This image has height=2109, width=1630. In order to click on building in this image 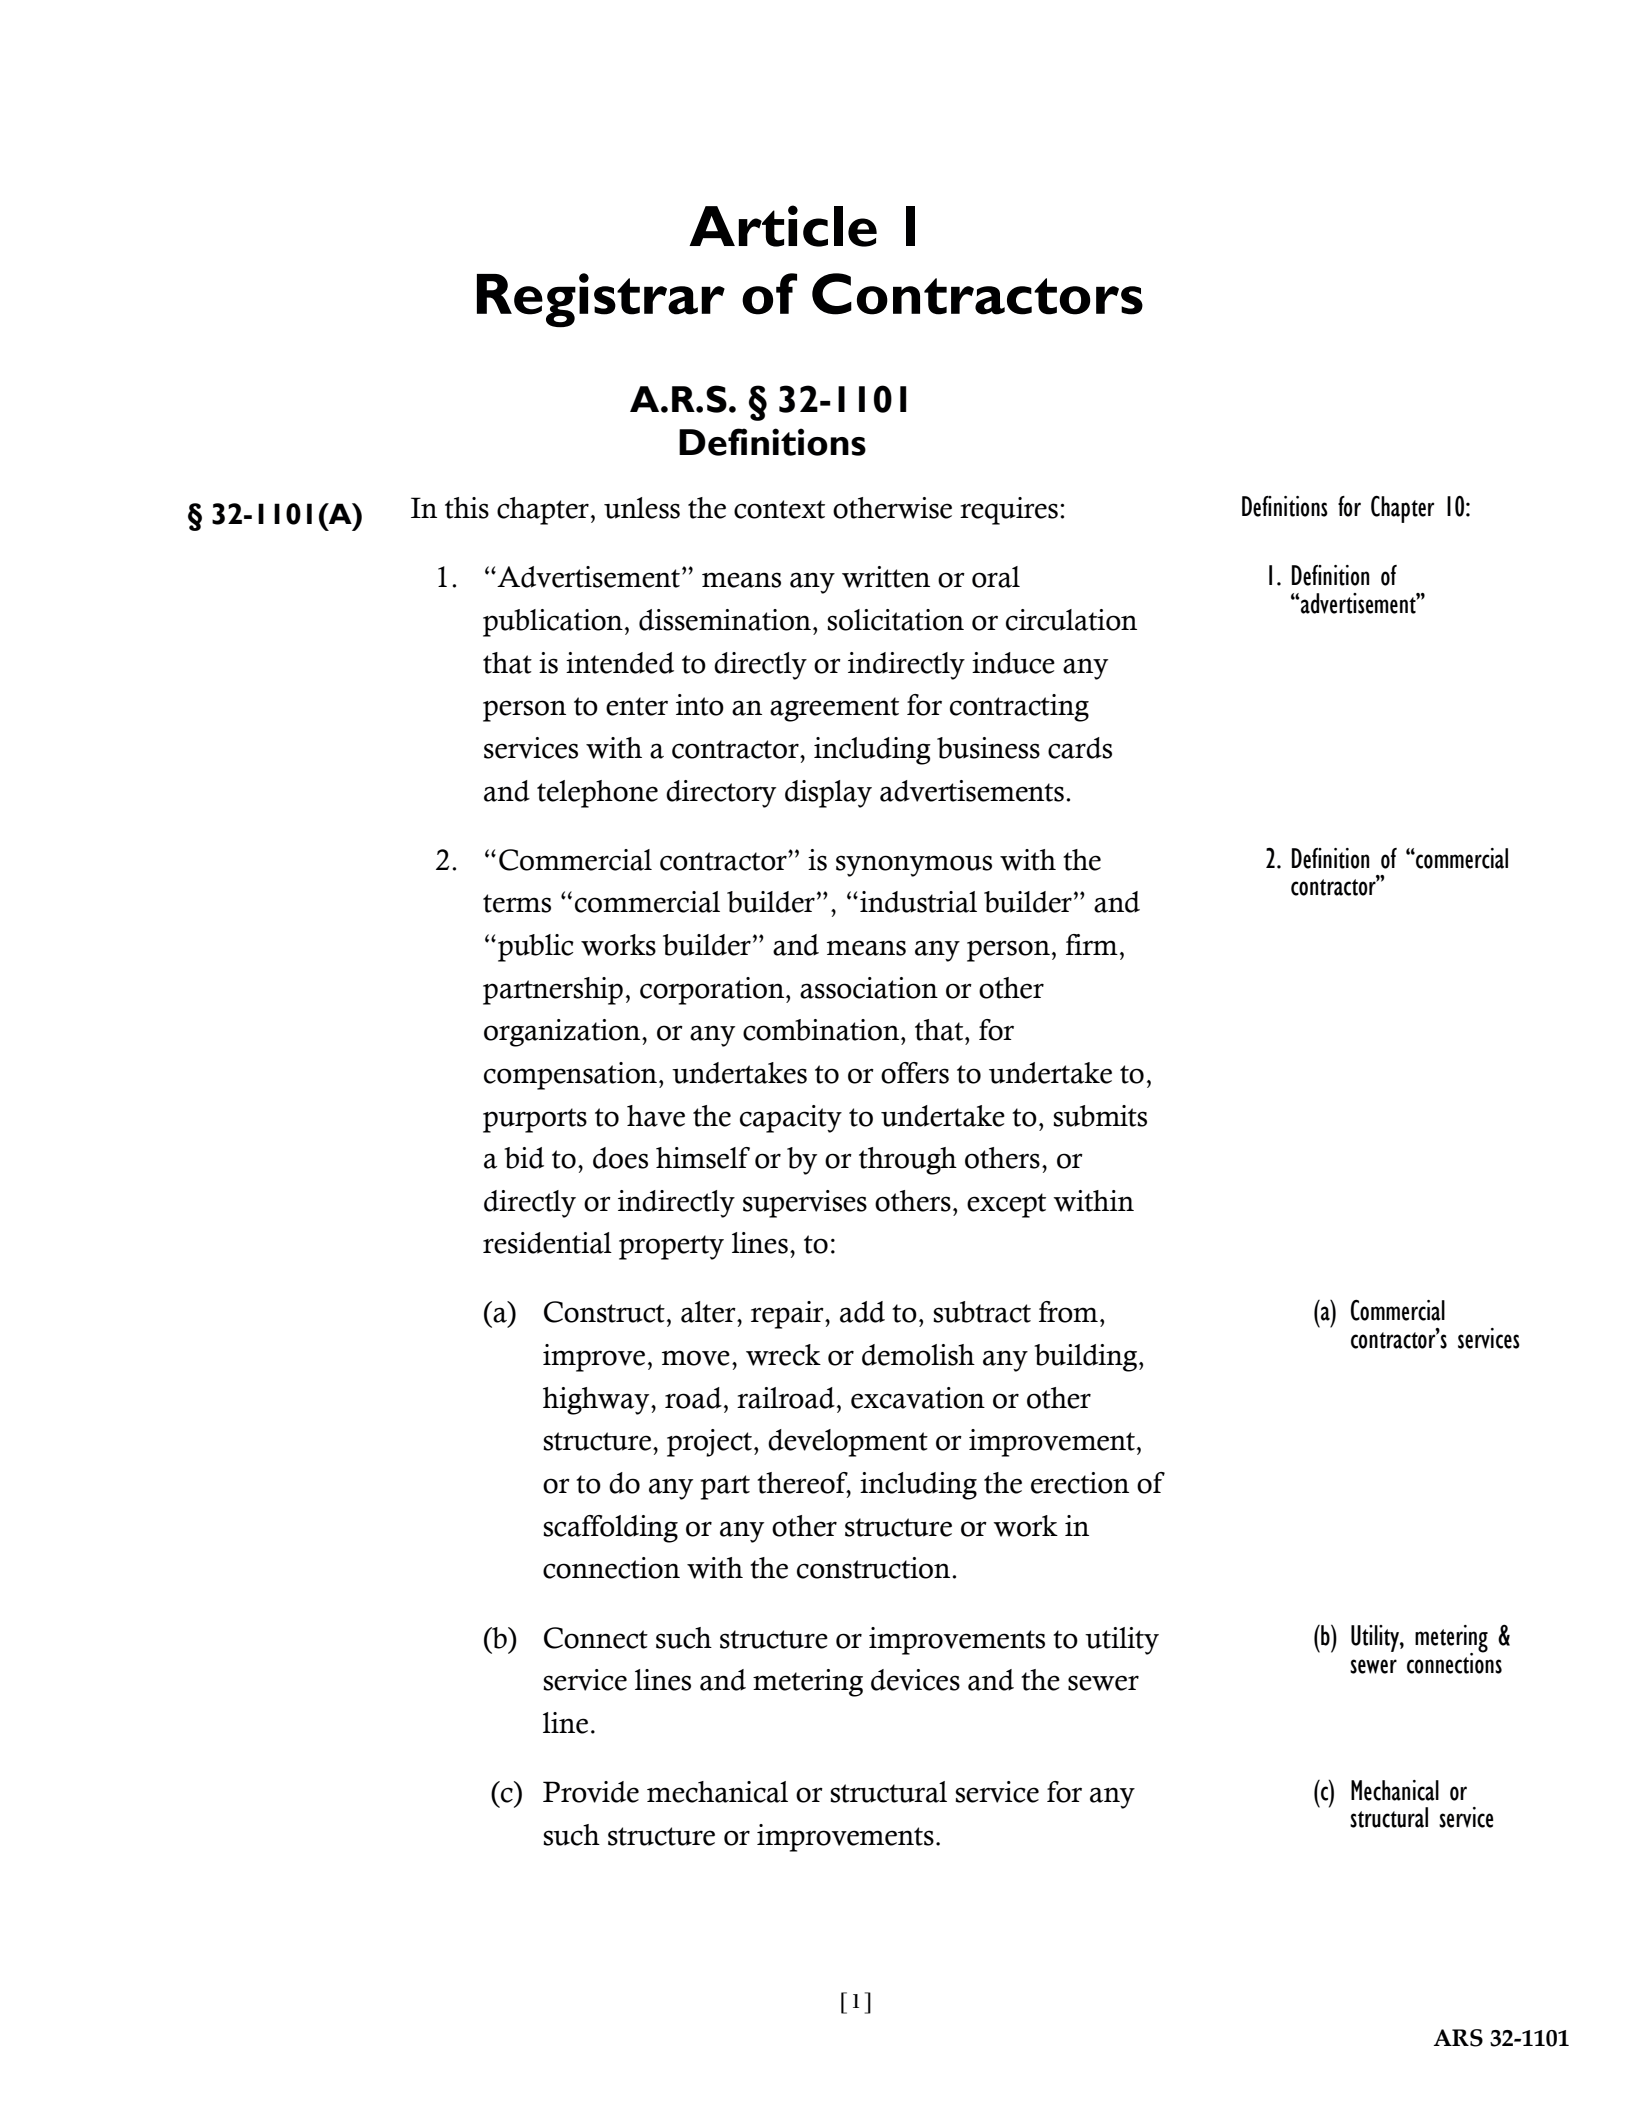, I will do `click(1087, 1358)`.
